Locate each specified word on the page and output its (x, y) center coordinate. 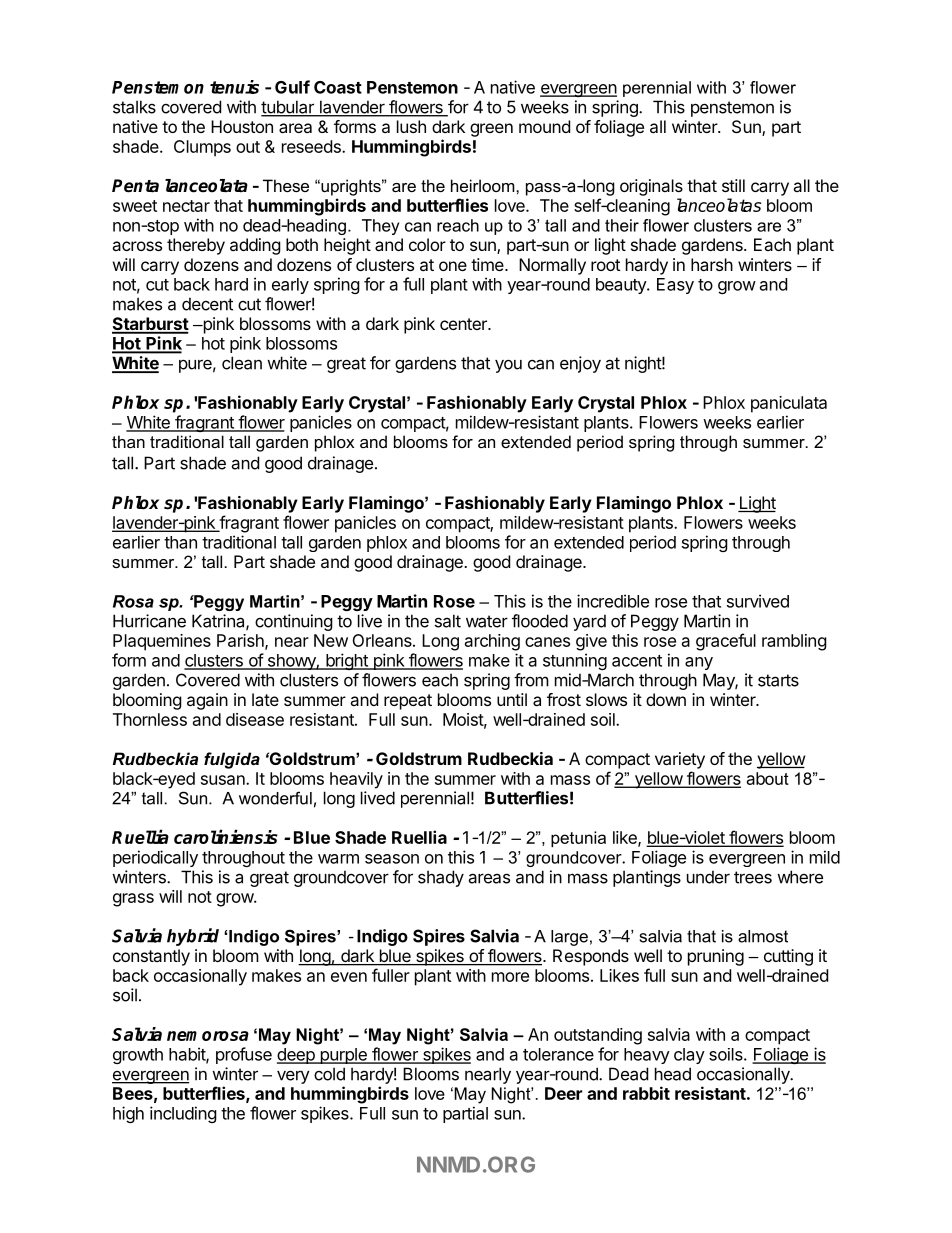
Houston (242, 126)
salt (448, 621)
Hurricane (149, 621)
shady (441, 878)
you (508, 366)
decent (207, 304)
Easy (675, 286)
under (708, 877)
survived (758, 601)
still (733, 185)
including (183, 1114)
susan (224, 780)
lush (411, 126)
